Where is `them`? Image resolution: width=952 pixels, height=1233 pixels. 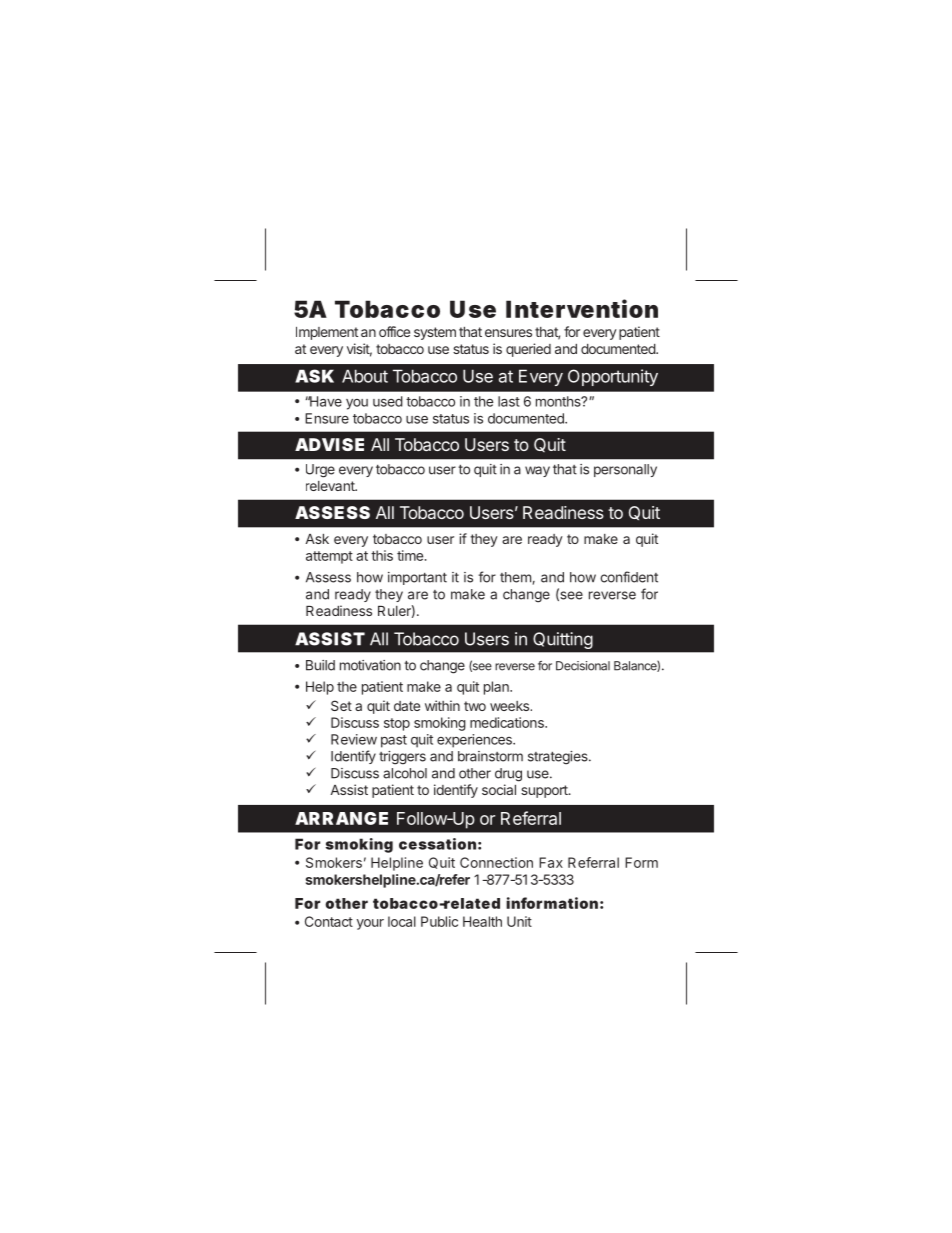
them is located at coordinates (516, 578).
